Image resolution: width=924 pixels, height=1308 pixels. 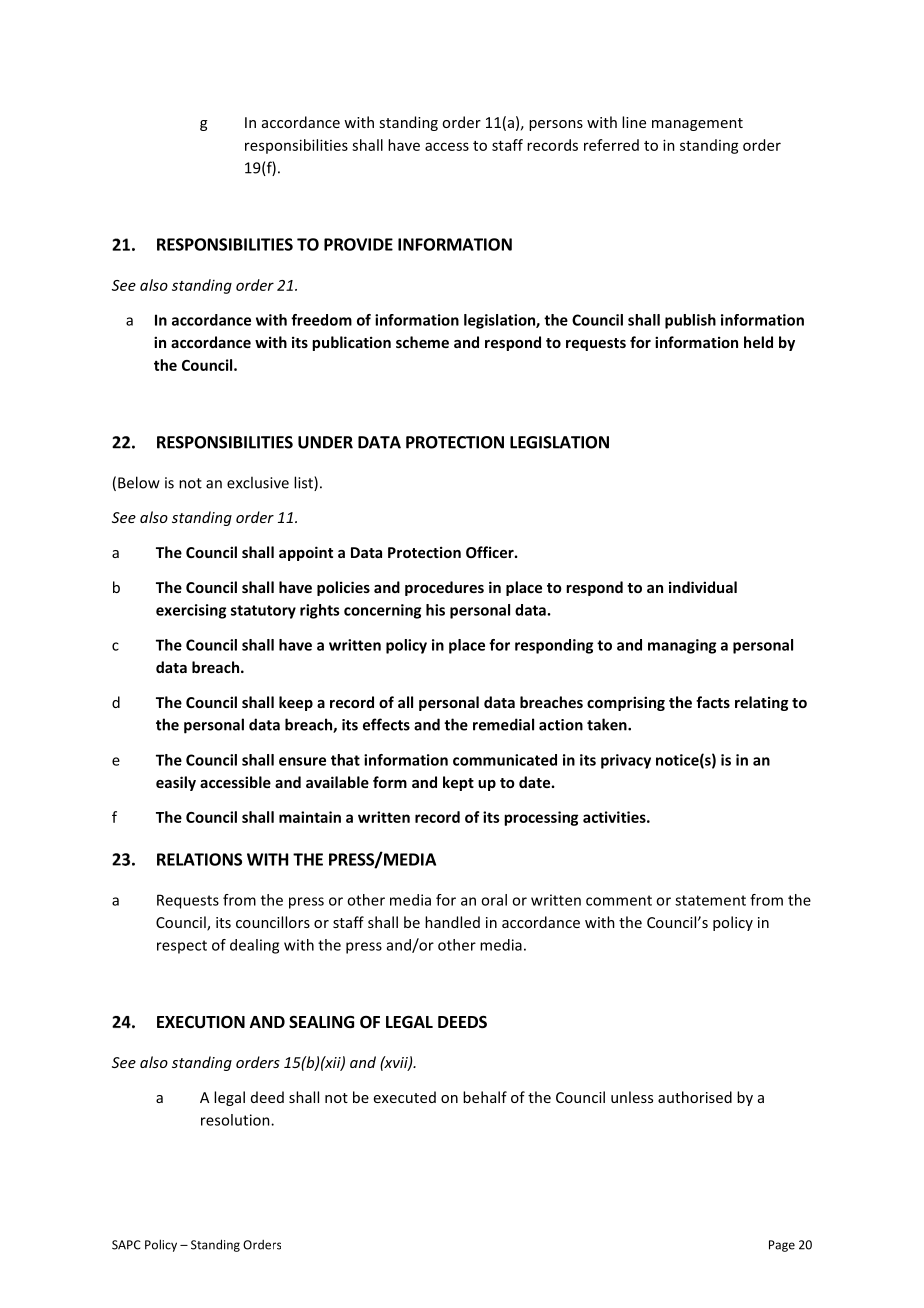 What do you see at coordinates (236, 1120) in the screenshot?
I see `resolution` at bounding box center [236, 1120].
